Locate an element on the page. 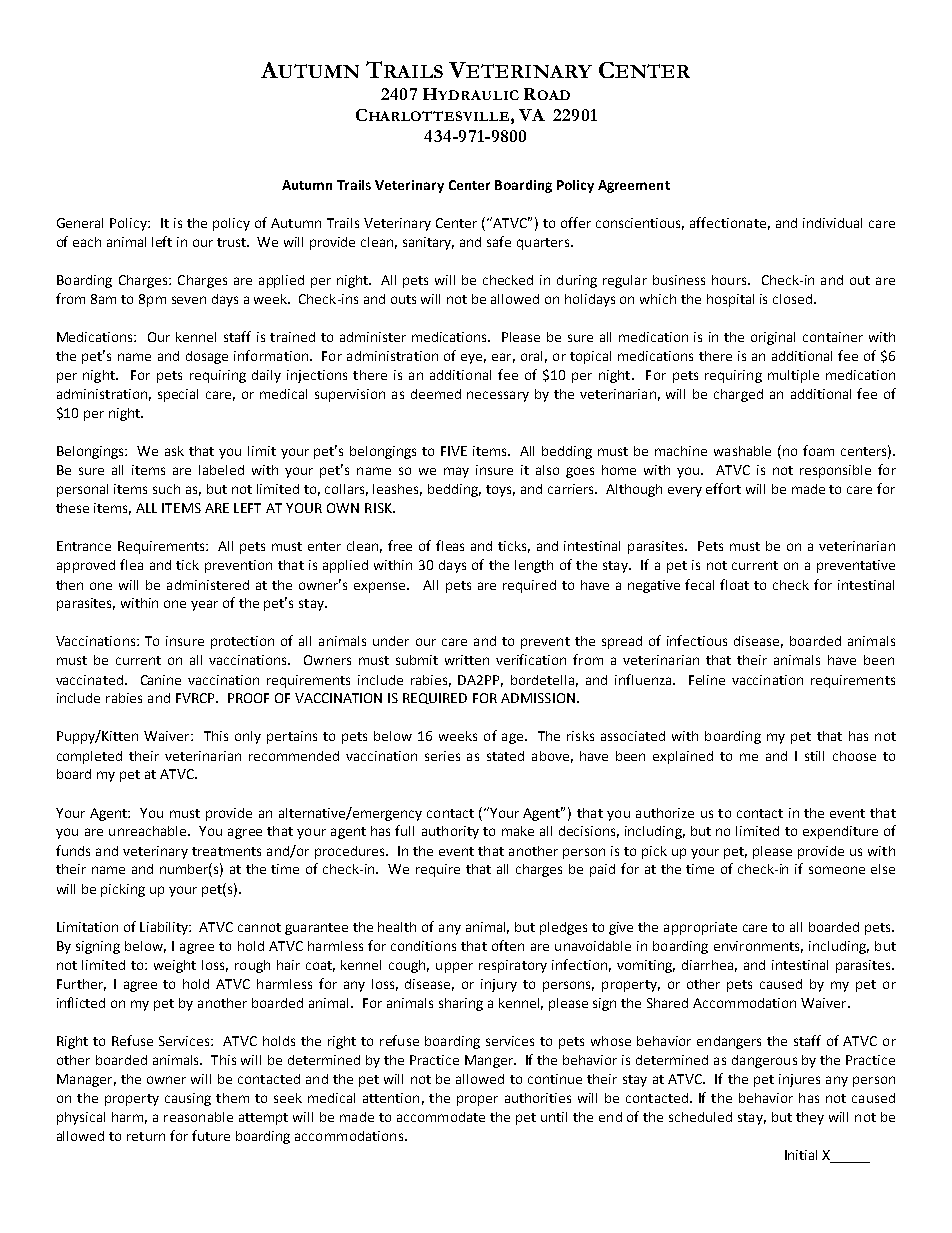  individual is located at coordinates (832, 223).
